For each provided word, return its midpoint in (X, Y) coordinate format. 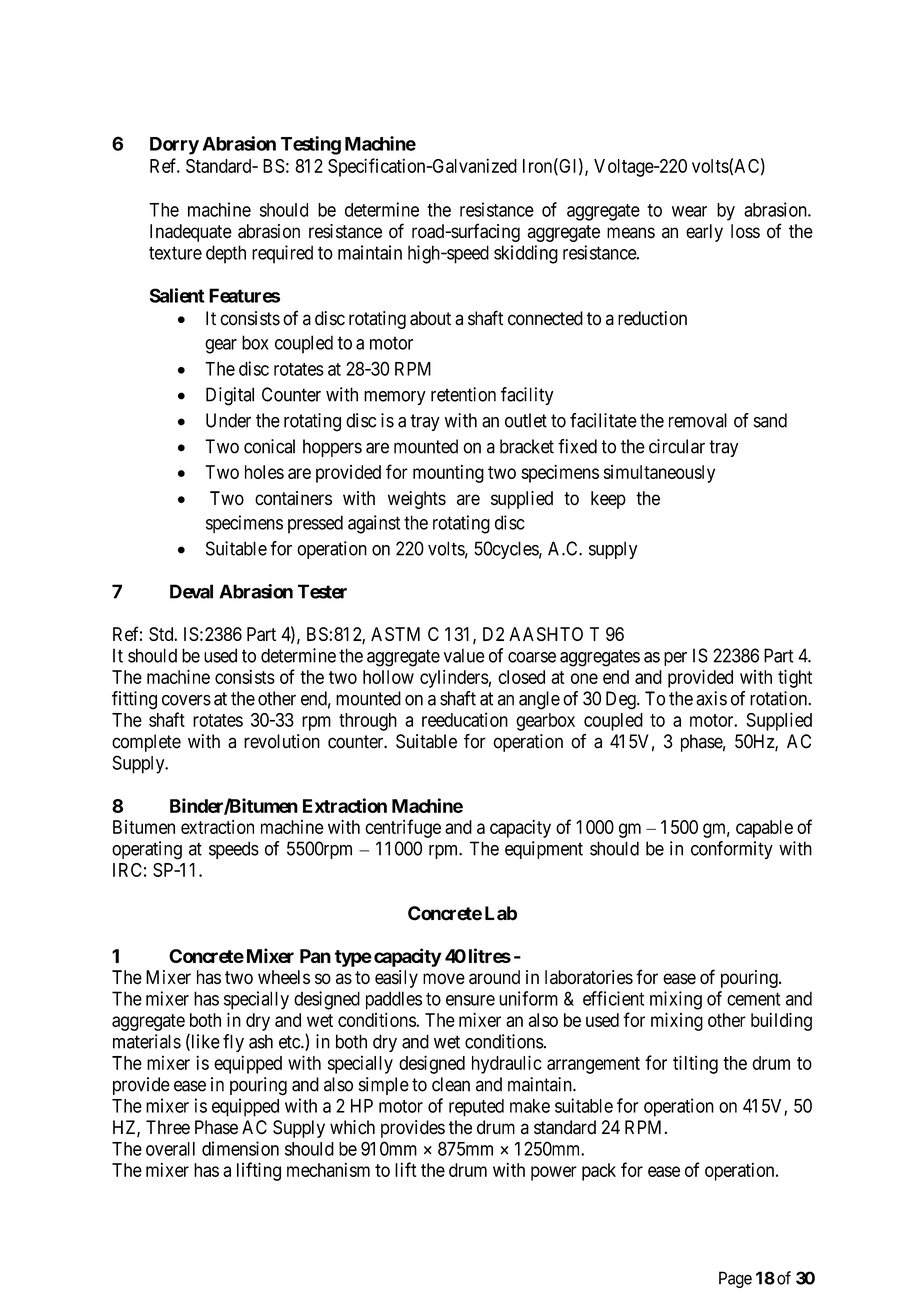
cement (754, 999)
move (444, 979)
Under (228, 420)
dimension (240, 1148)
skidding (526, 254)
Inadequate (191, 233)
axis (711, 698)
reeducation (465, 719)
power (554, 1173)
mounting (448, 474)
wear (689, 211)
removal (698, 420)
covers (186, 700)
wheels (284, 977)
